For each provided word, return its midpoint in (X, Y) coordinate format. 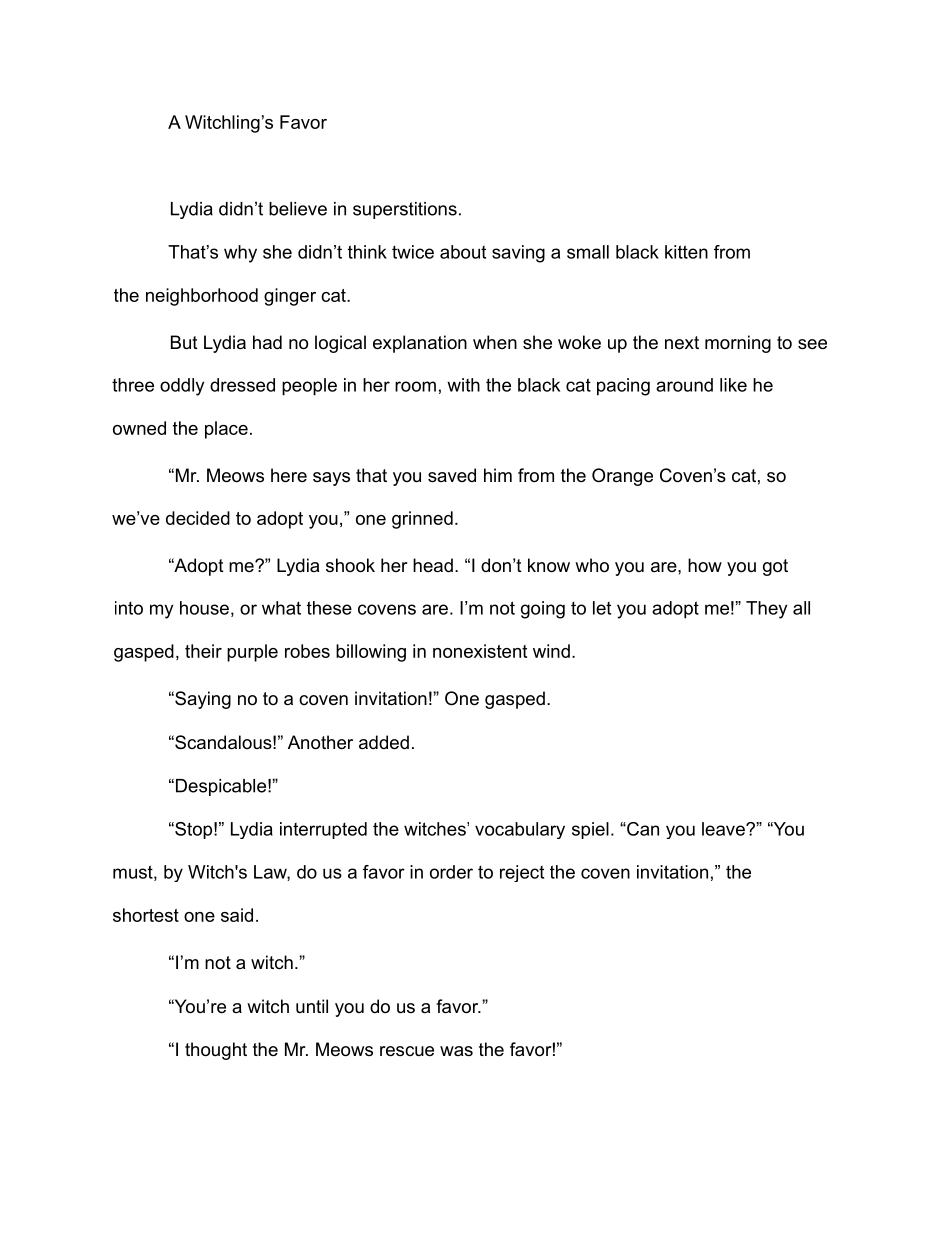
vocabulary (520, 830)
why (240, 254)
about (463, 252)
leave (724, 829)
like (733, 385)
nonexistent (480, 651)
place (226, 430)
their (203, 651)
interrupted (323, 830)
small (588, 252)
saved (452, 475)
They (766, 610)
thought (216, 1051)
